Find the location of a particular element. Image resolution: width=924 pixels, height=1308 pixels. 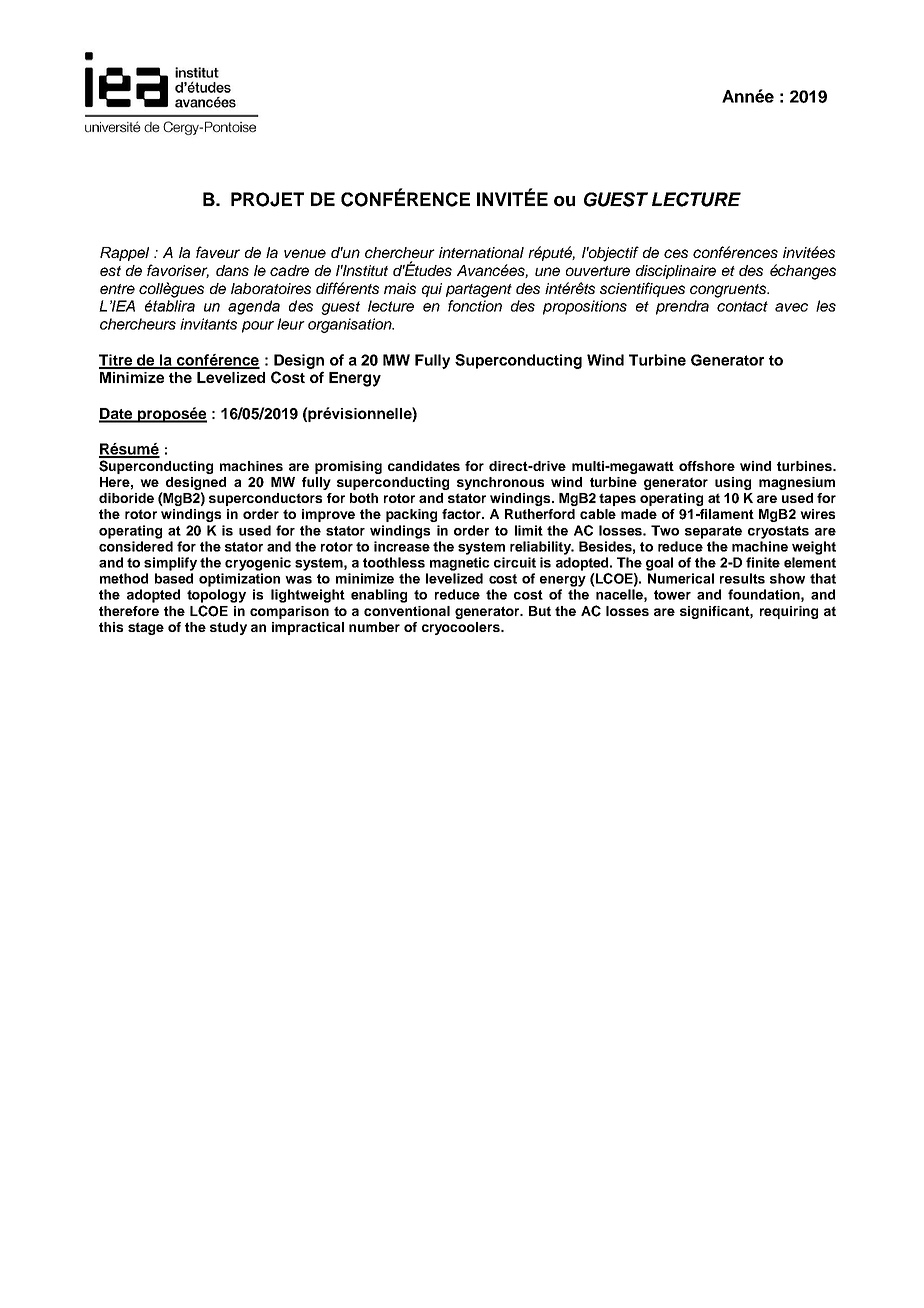

synchronous is located at coordinates (500, 483).
